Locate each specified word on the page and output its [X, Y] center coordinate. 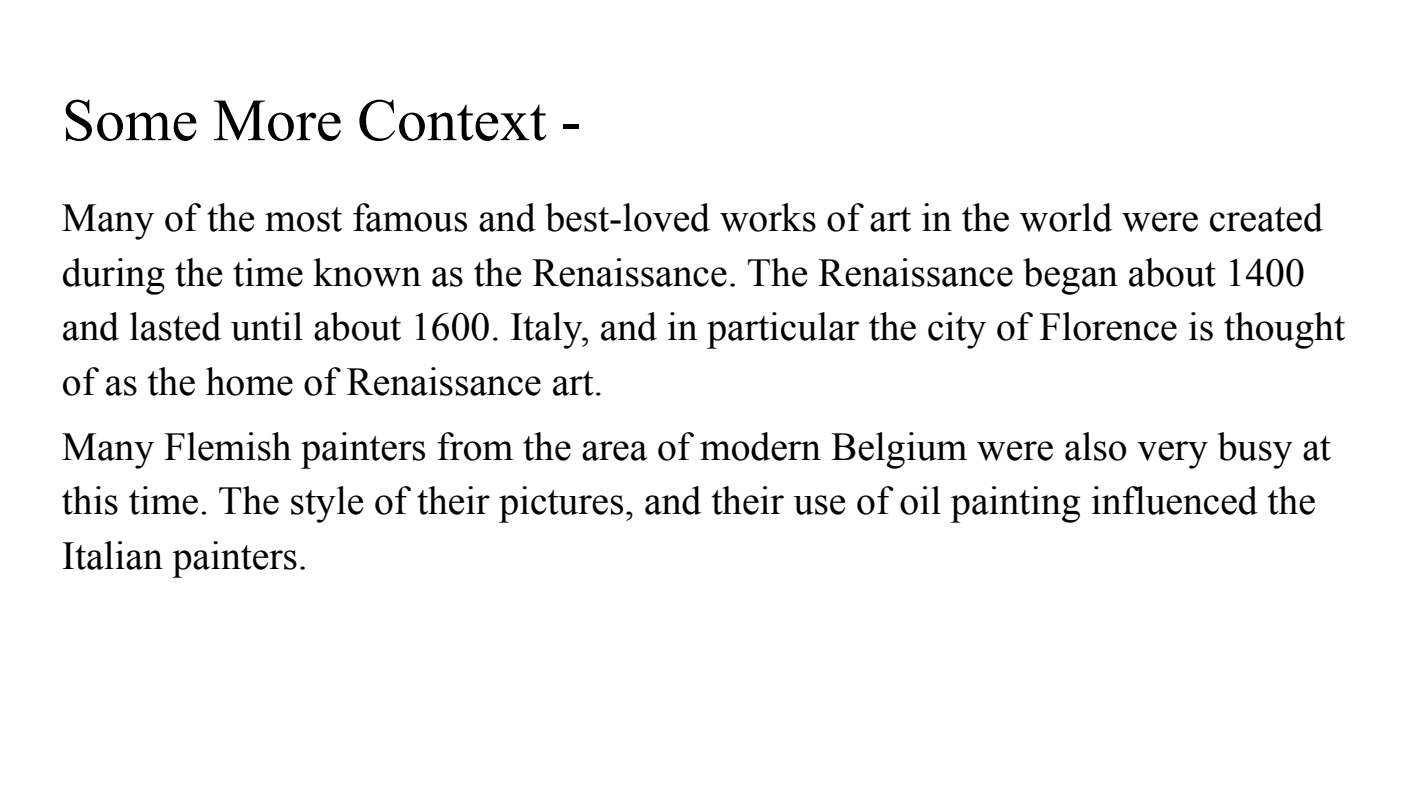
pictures [561, 504]
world [1066, 217]
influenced [1175, 500]
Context [453, 120]
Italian [112, 555]
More [277, 120]
